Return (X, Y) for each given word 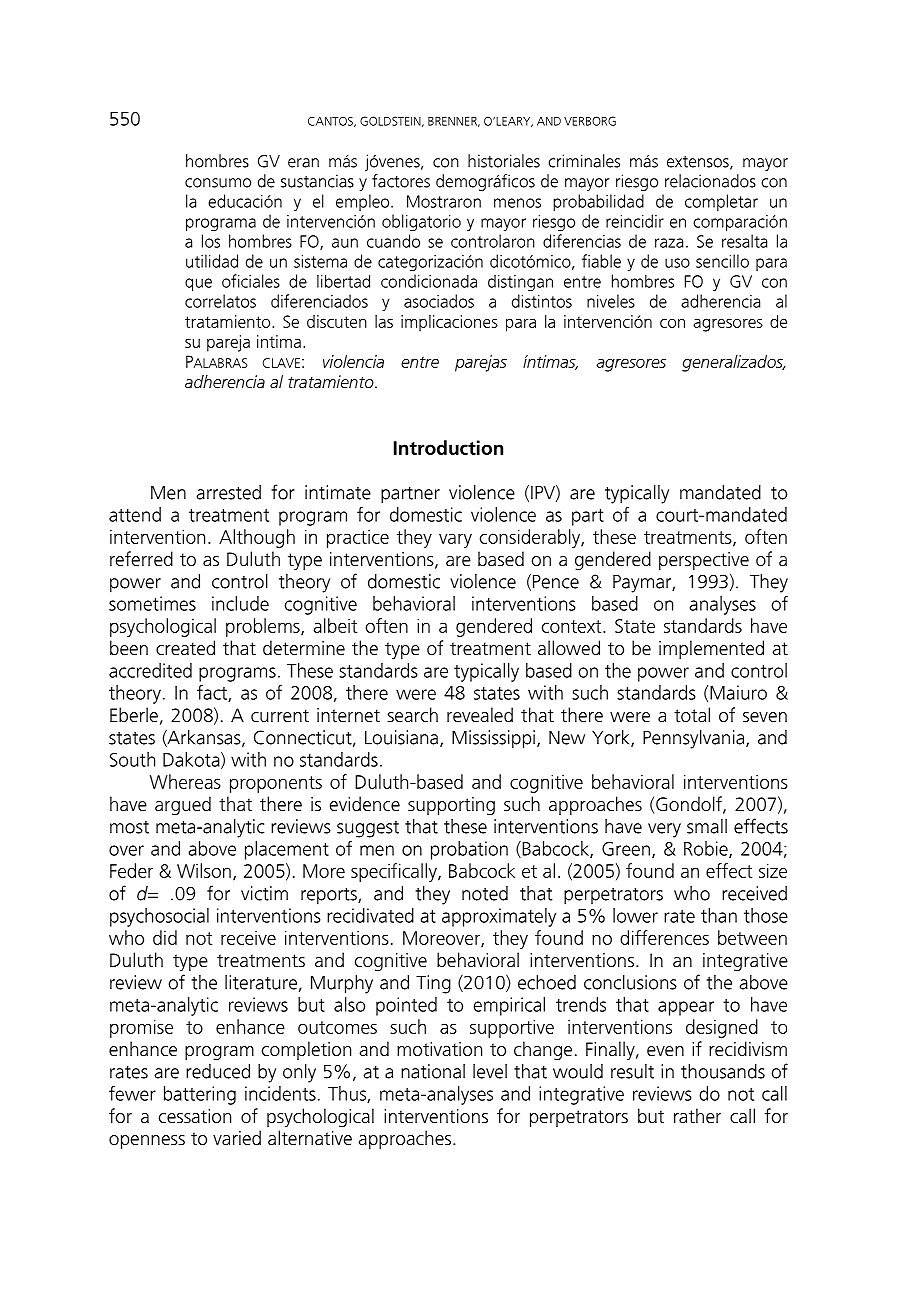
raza (669, 243)
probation (469, 850)
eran (303, 163)
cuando (393, 241)
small (707, 826)
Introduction (448, 447)
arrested (228, 492)
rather (697, 1115)
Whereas (185, 781)
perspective (704, 561)
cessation (195, 1116)
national (433, 1071)
